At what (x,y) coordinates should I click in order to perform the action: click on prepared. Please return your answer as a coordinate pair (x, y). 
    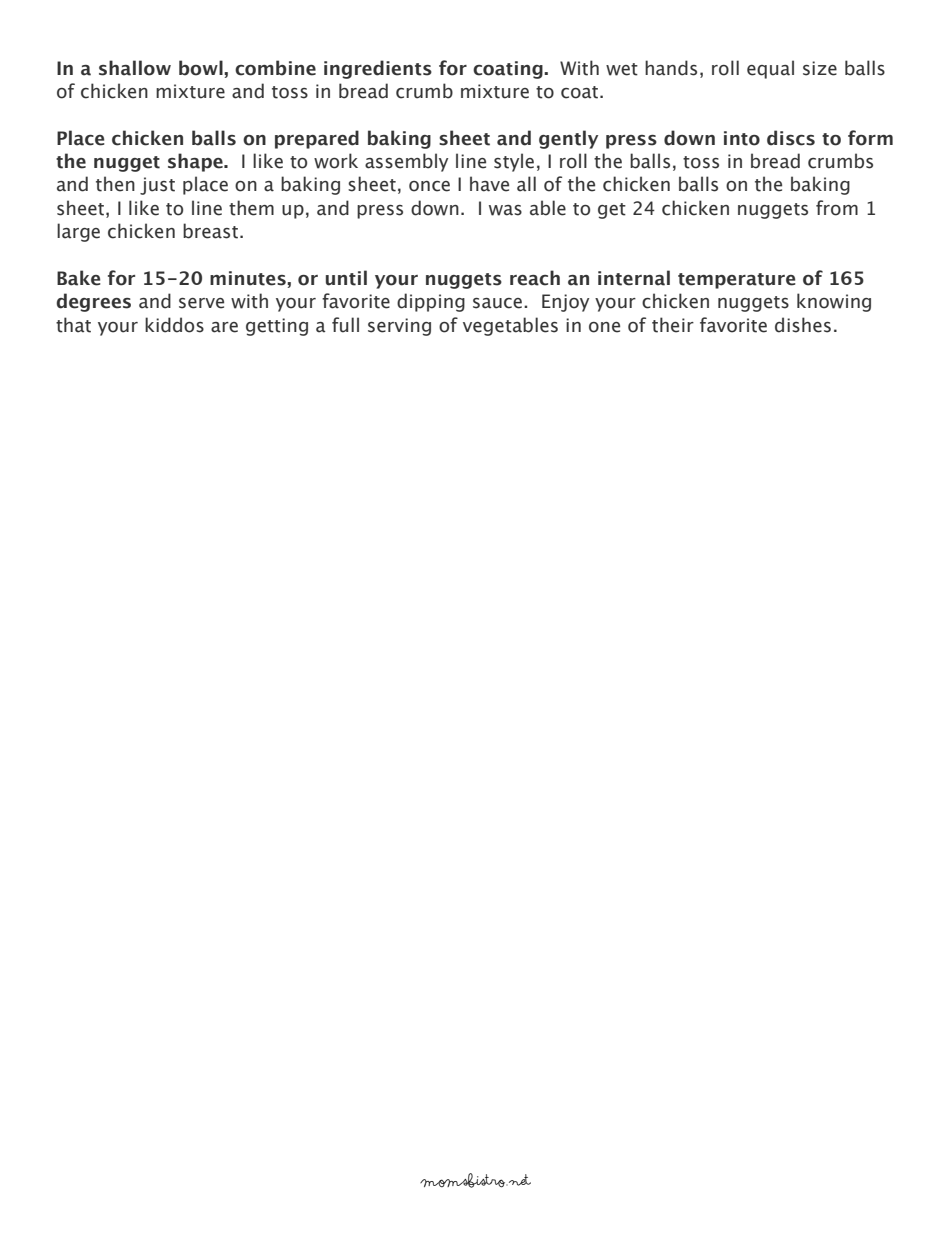
    Looking at the image, I should click on (317, 139).
